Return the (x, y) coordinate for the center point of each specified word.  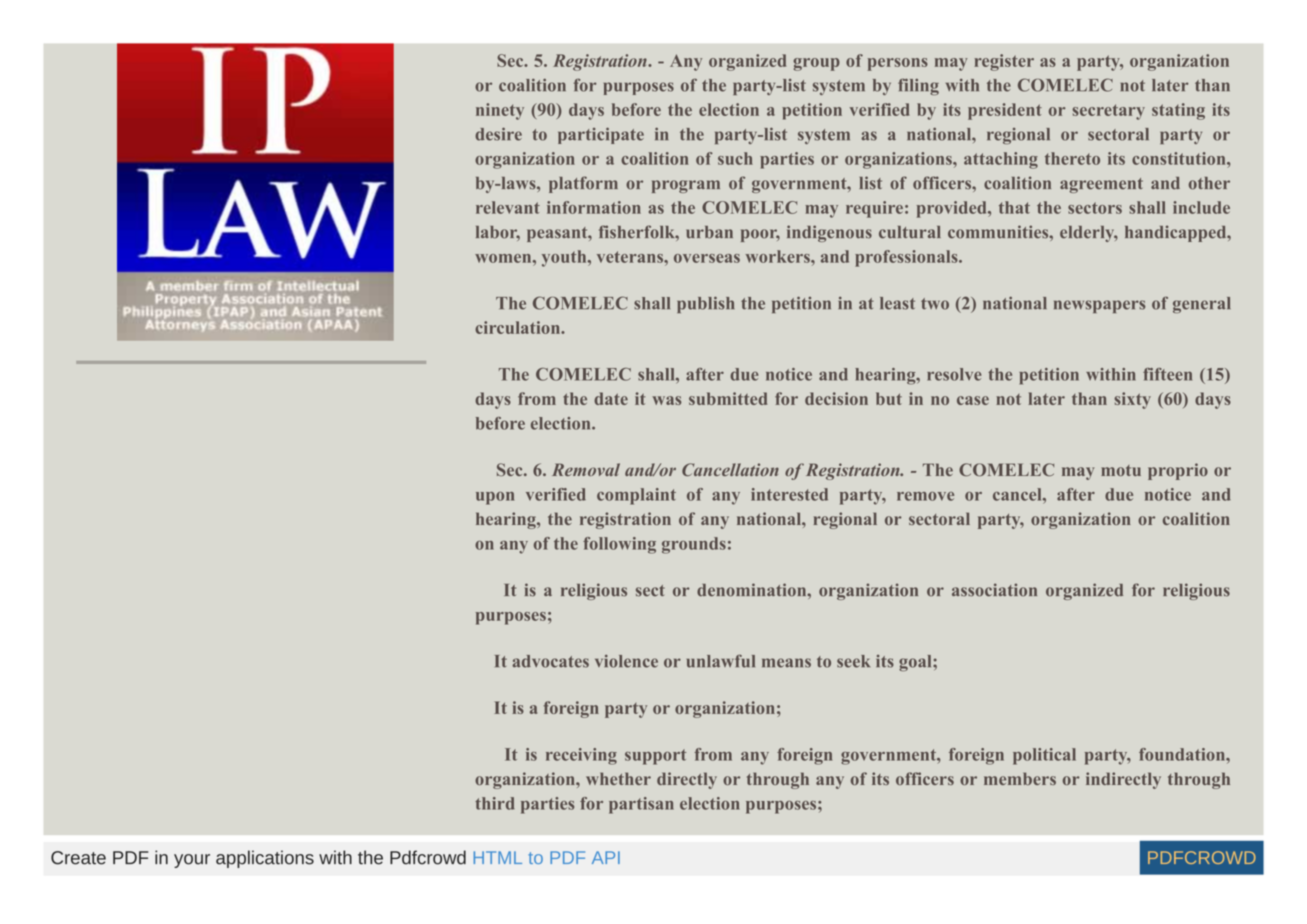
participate (601, 135)
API (606, 857)
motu (1121, 470)
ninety (500, 111)
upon (495, 498)
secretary (1108, 112)
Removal (586, 469)
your (192, 861)
